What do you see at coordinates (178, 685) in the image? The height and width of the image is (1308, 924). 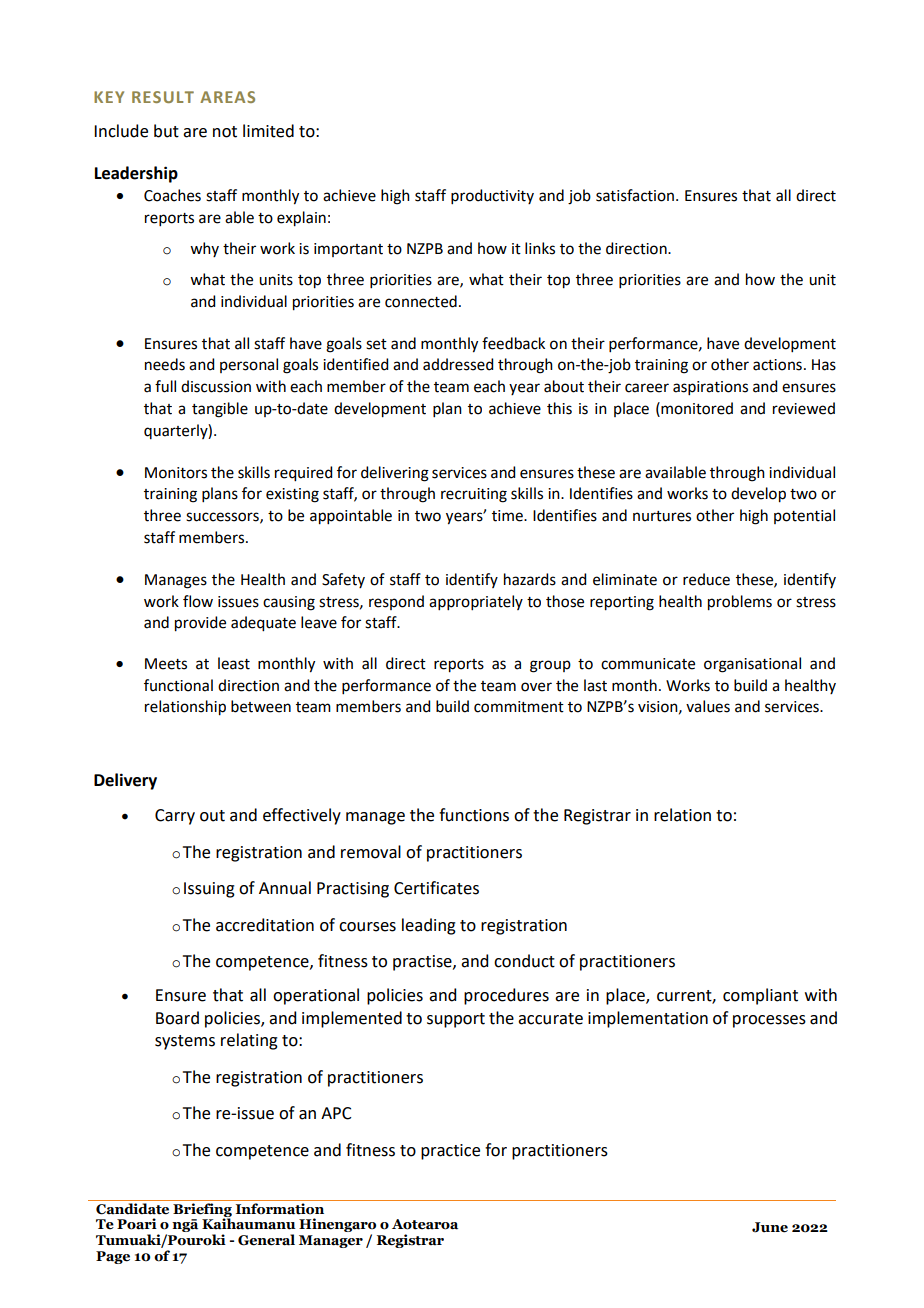 I see `functional` at bounding box center [178, 685].
